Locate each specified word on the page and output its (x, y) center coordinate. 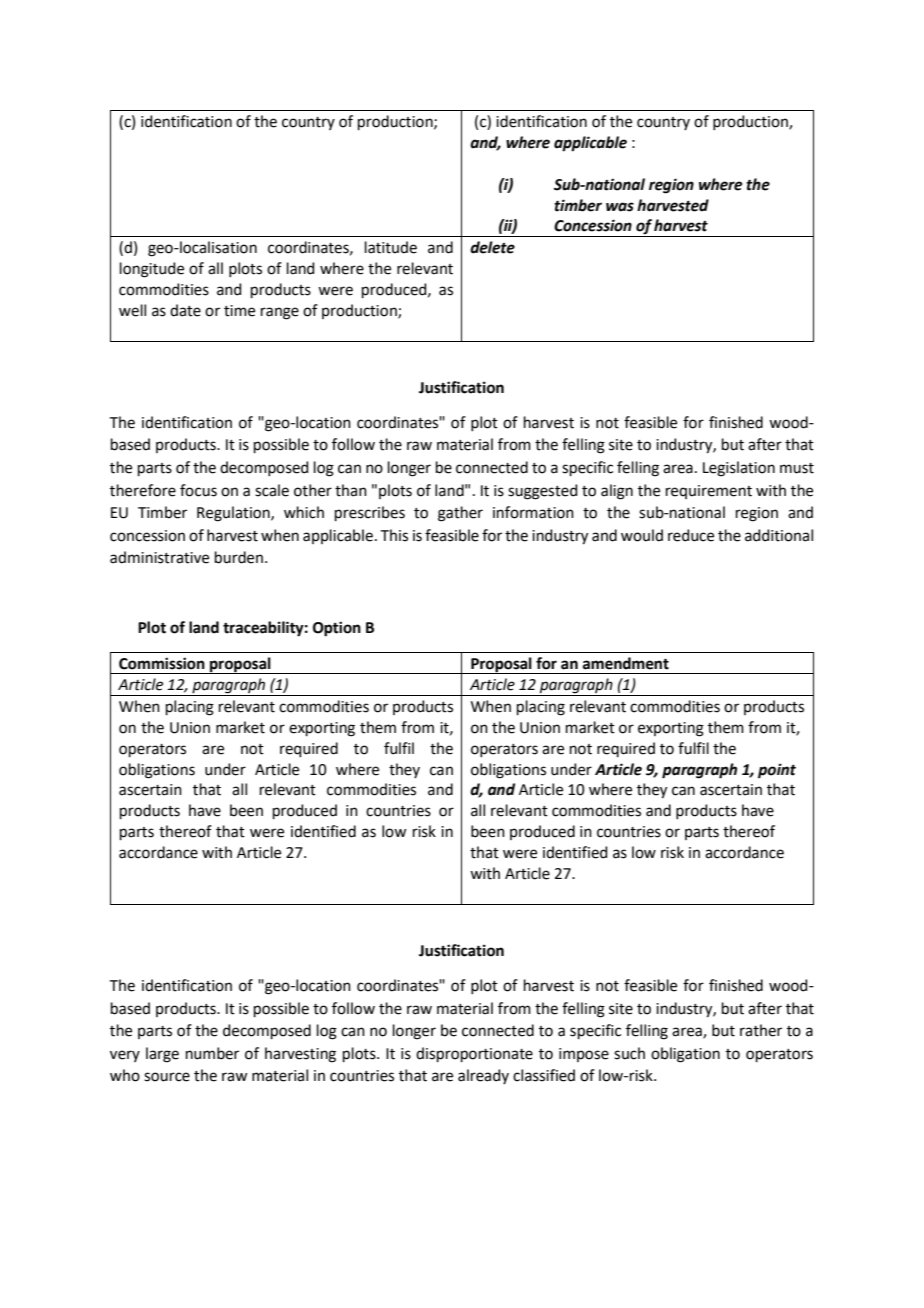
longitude (152, 270)
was (620, 207)
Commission (162, 663)
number (212, 1053)
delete (492, 247)
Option (337, 629)
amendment (626, 663)
